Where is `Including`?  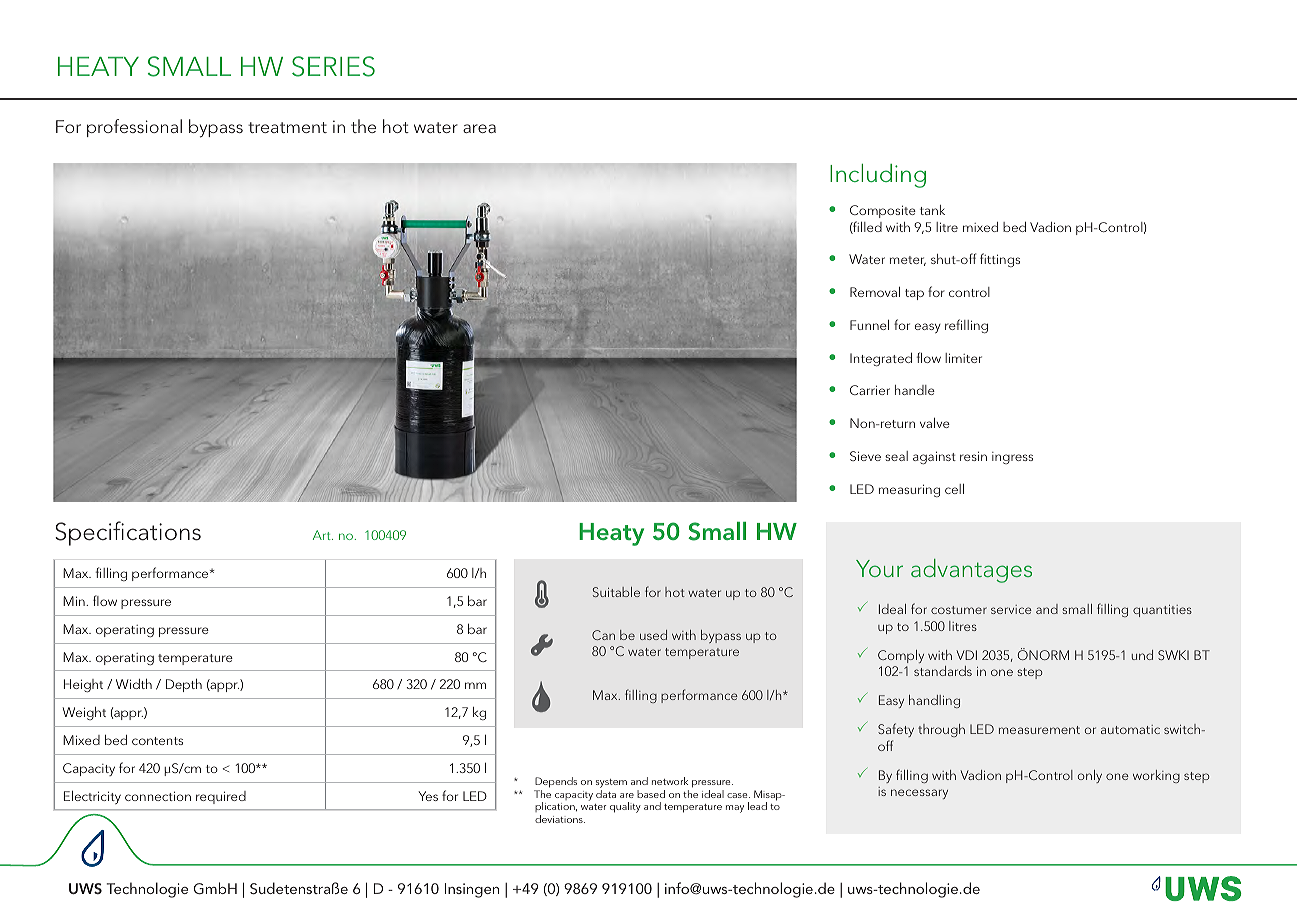
Including is located at coordinates (878, 176).
